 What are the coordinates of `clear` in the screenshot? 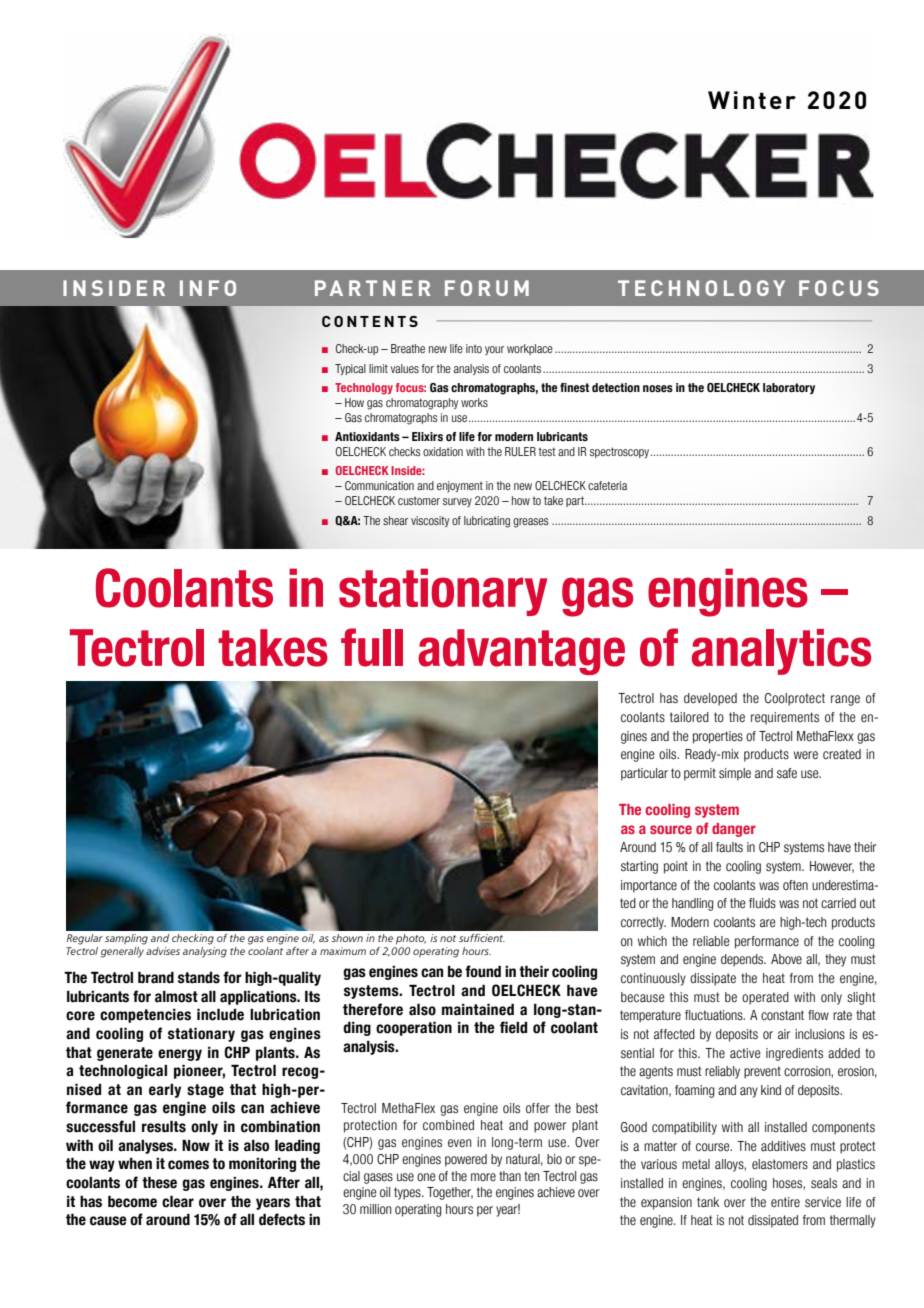 It's located at (178, 1201).
